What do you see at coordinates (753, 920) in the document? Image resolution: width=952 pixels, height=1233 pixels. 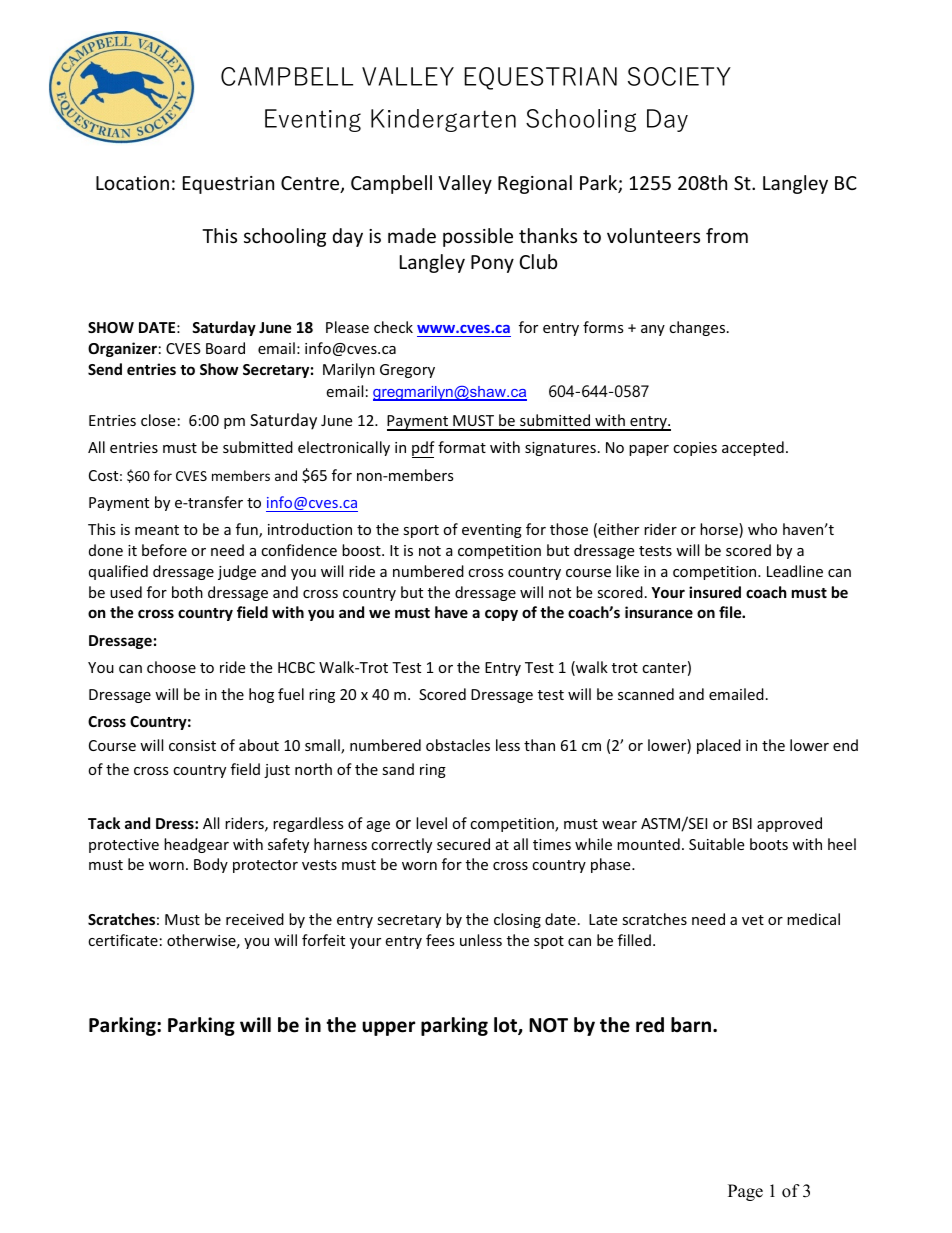 I see `vet` at bounding box center [753, 920].
